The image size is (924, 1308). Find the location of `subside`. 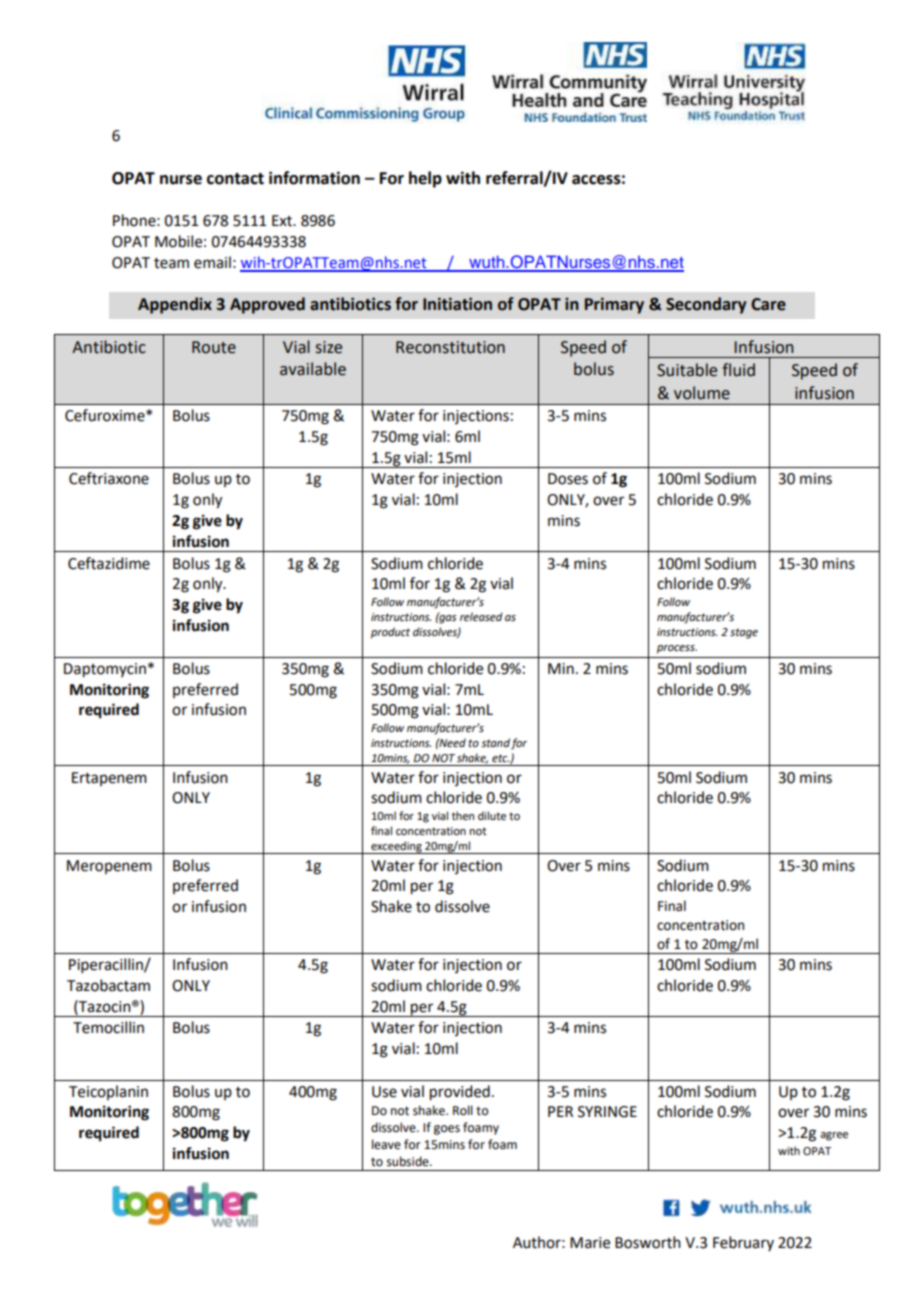

subside is located at coordinates (409, 1161).
